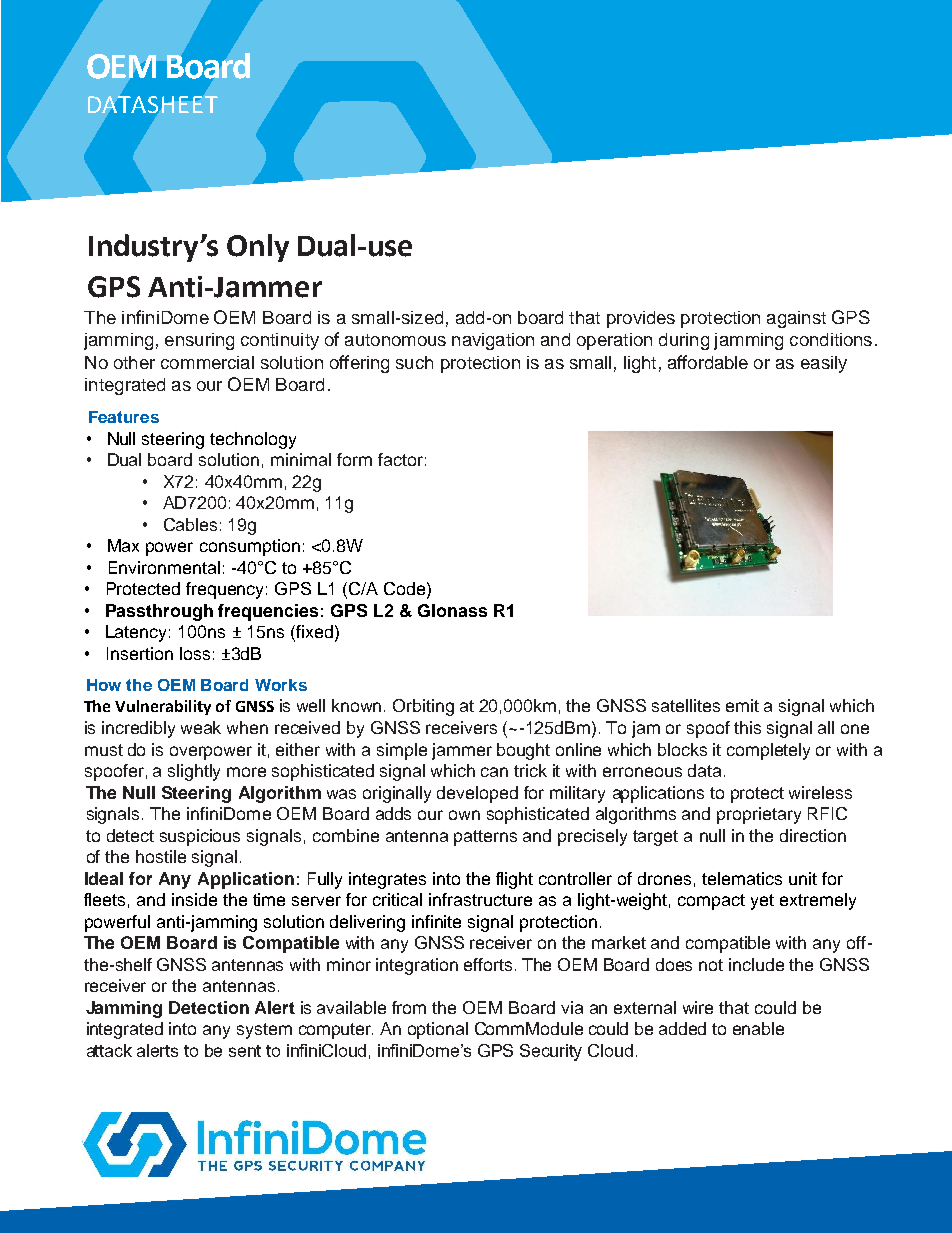 This screenshot has width=952, height=1233. I want to click on optional, so click(438, 1030).
